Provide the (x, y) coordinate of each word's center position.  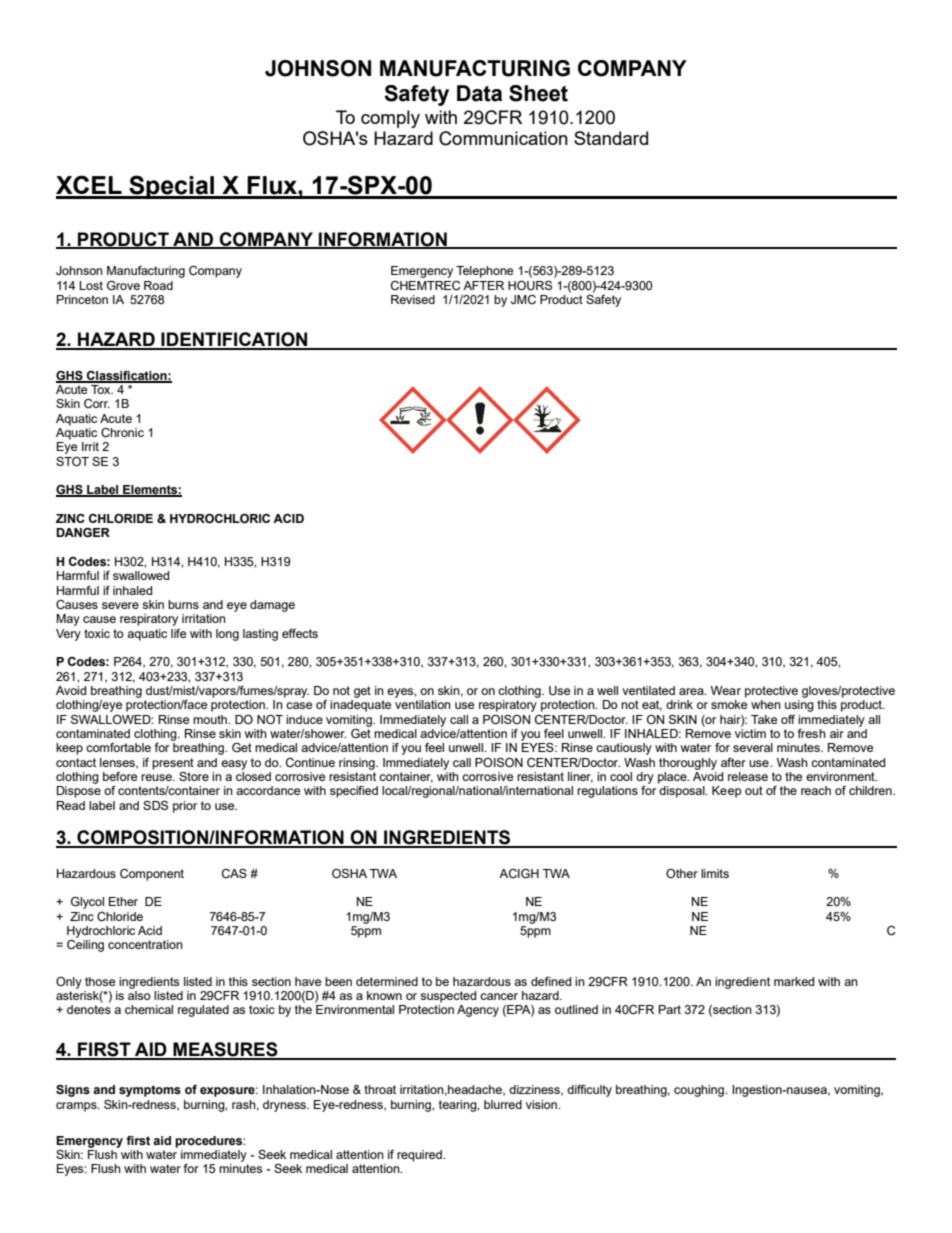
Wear (726, 690)
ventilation (423, 704)
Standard (611, 138)
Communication (503, 138)
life (178, 633)
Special (171, 187)
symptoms (150, 1091)
